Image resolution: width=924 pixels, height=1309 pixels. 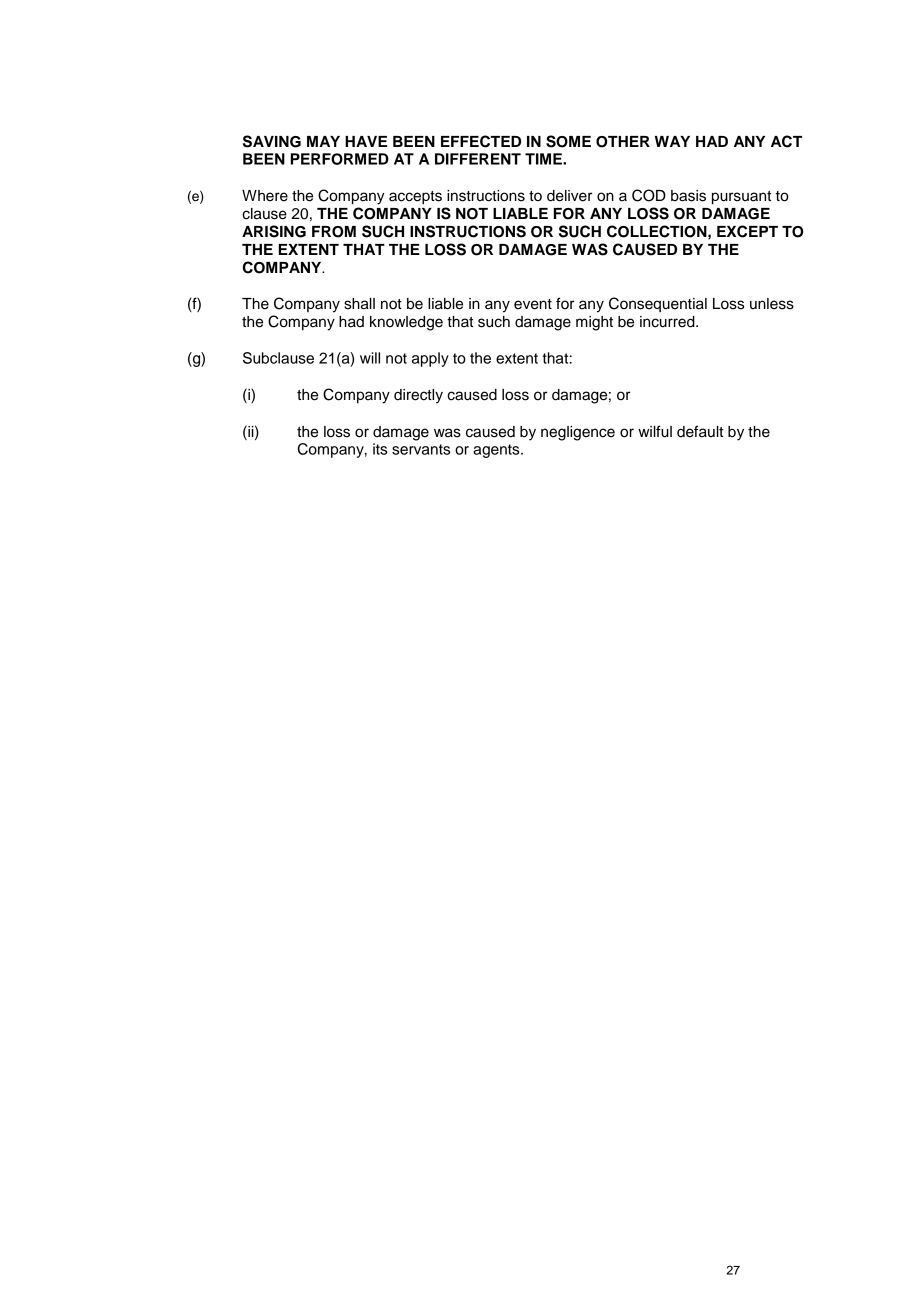 What do you see at coordinates (772, 304) in the image?
I see `unless` at bounding box center [772, 304].
